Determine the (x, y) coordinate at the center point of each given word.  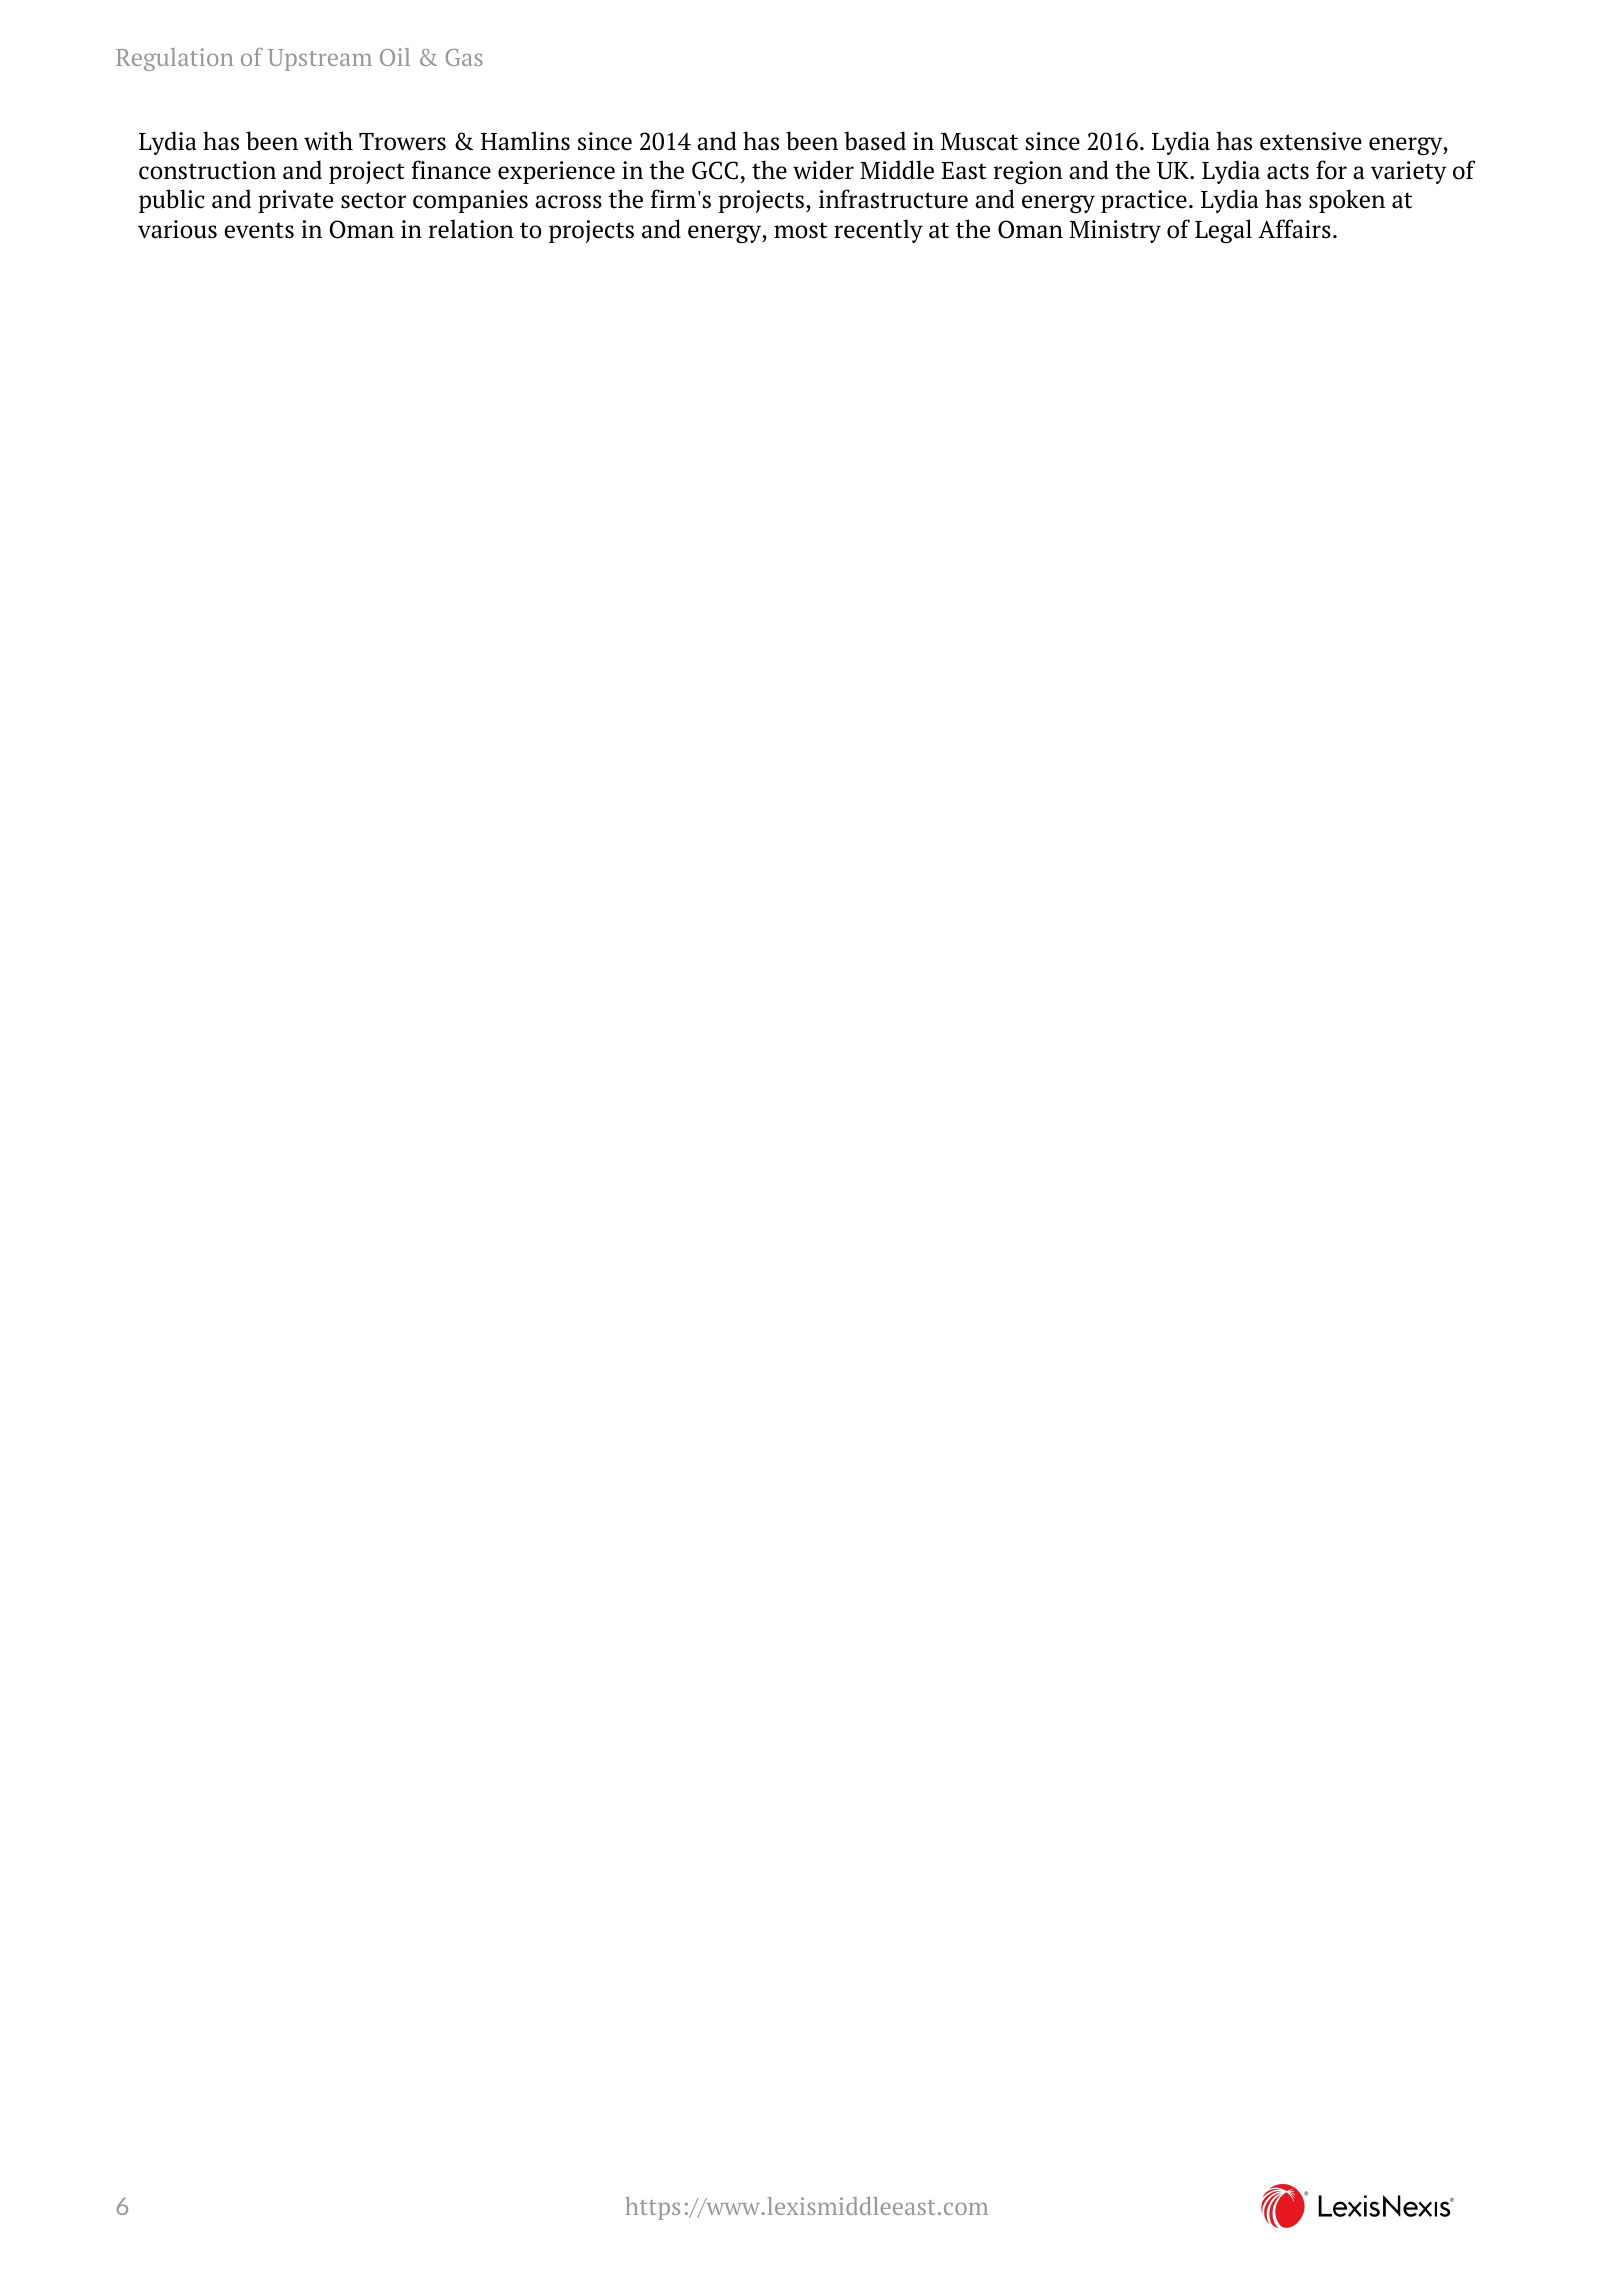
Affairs (1294, 229)
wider (823, 170)
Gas (464, 57)
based (875, 141)
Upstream (320, 60)
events (259, 230)
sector (373, 200)
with (328, 141)
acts (1288, 171)
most (801, 230)
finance (451, 170)
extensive (1311, 141)
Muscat (979, 142)
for (1331, 170)
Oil (395, 57)
